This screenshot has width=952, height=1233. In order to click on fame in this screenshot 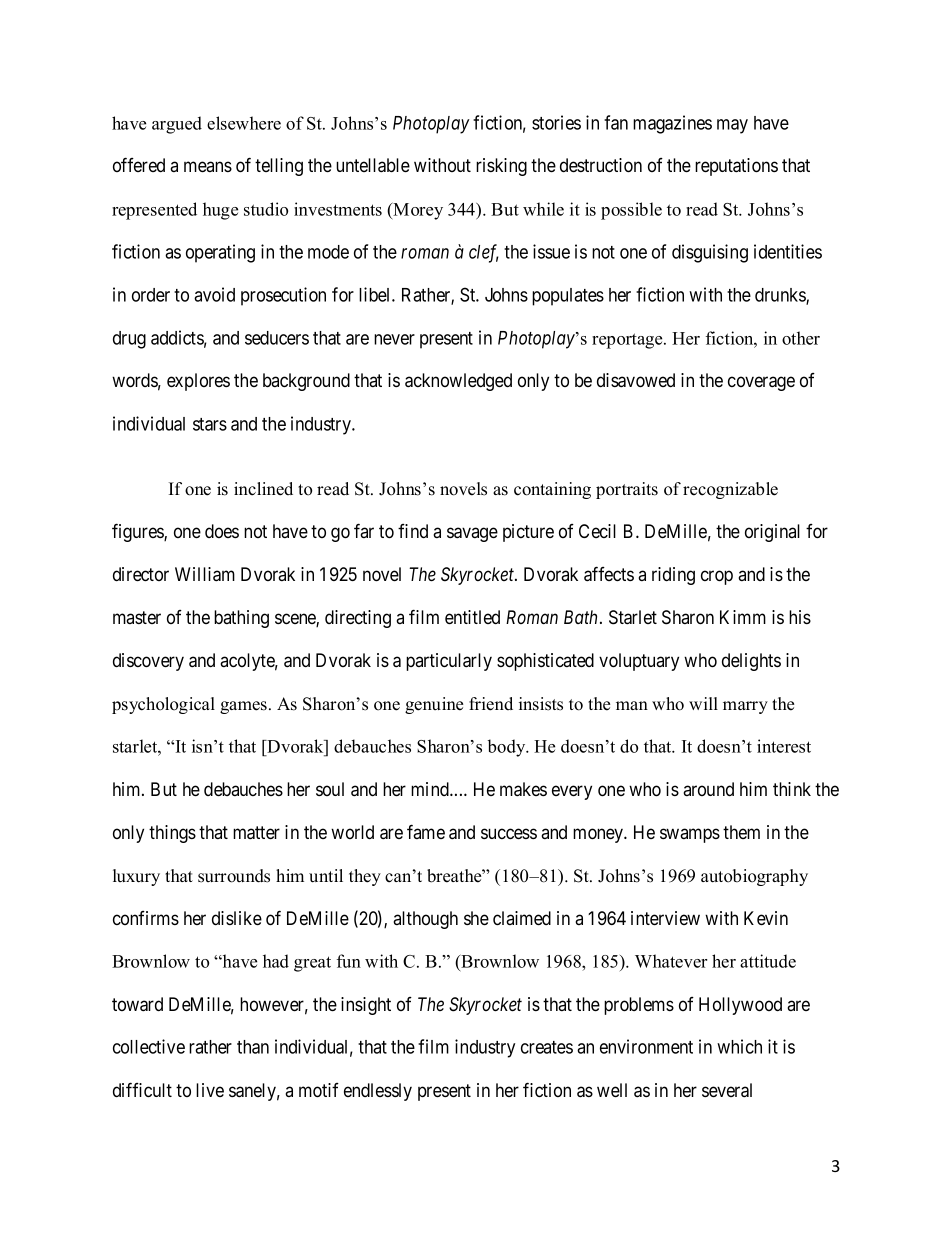, I will do `click(426, 831)`.
